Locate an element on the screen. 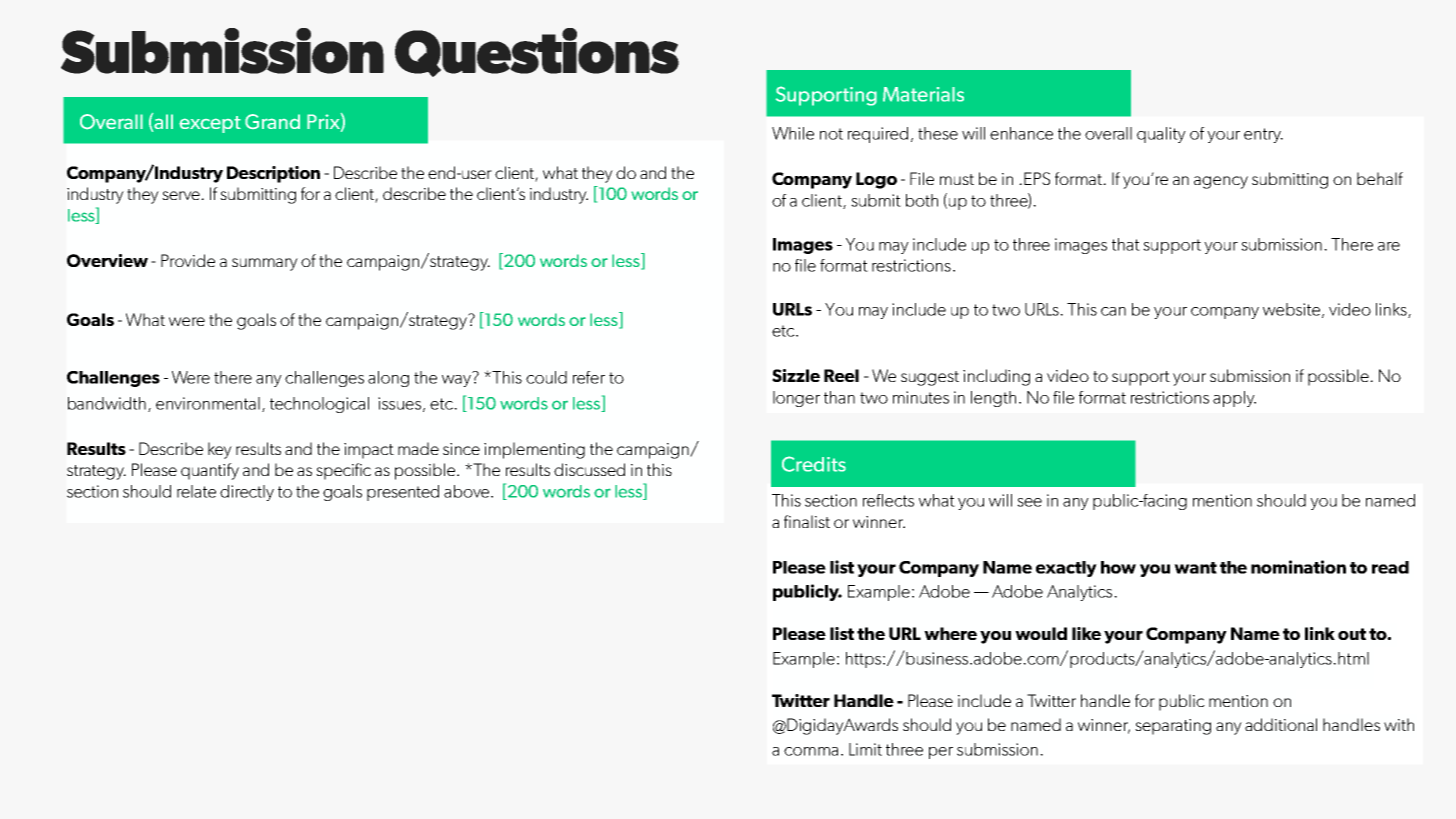  Materials is located at coordinates (923, 94).
